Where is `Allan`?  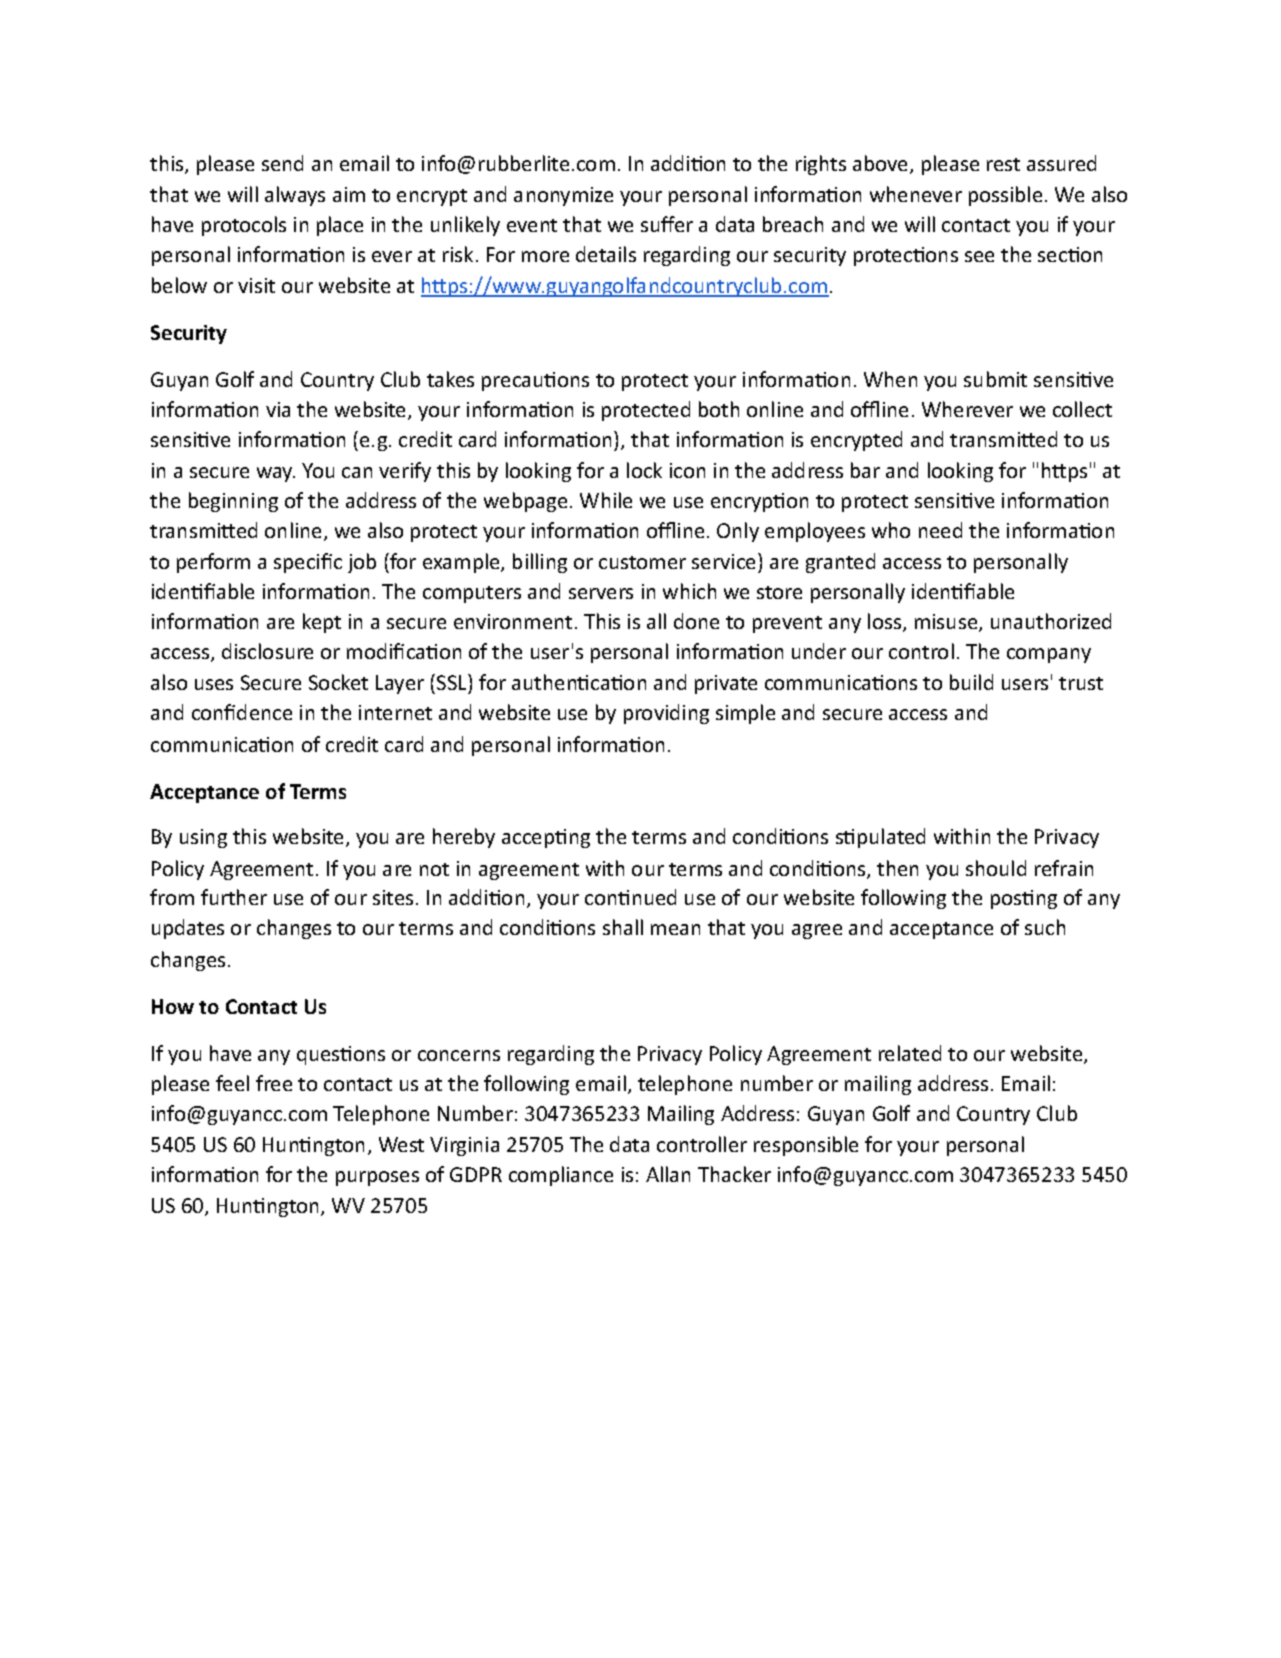
Allan is located at coordinates (668, 1174).
